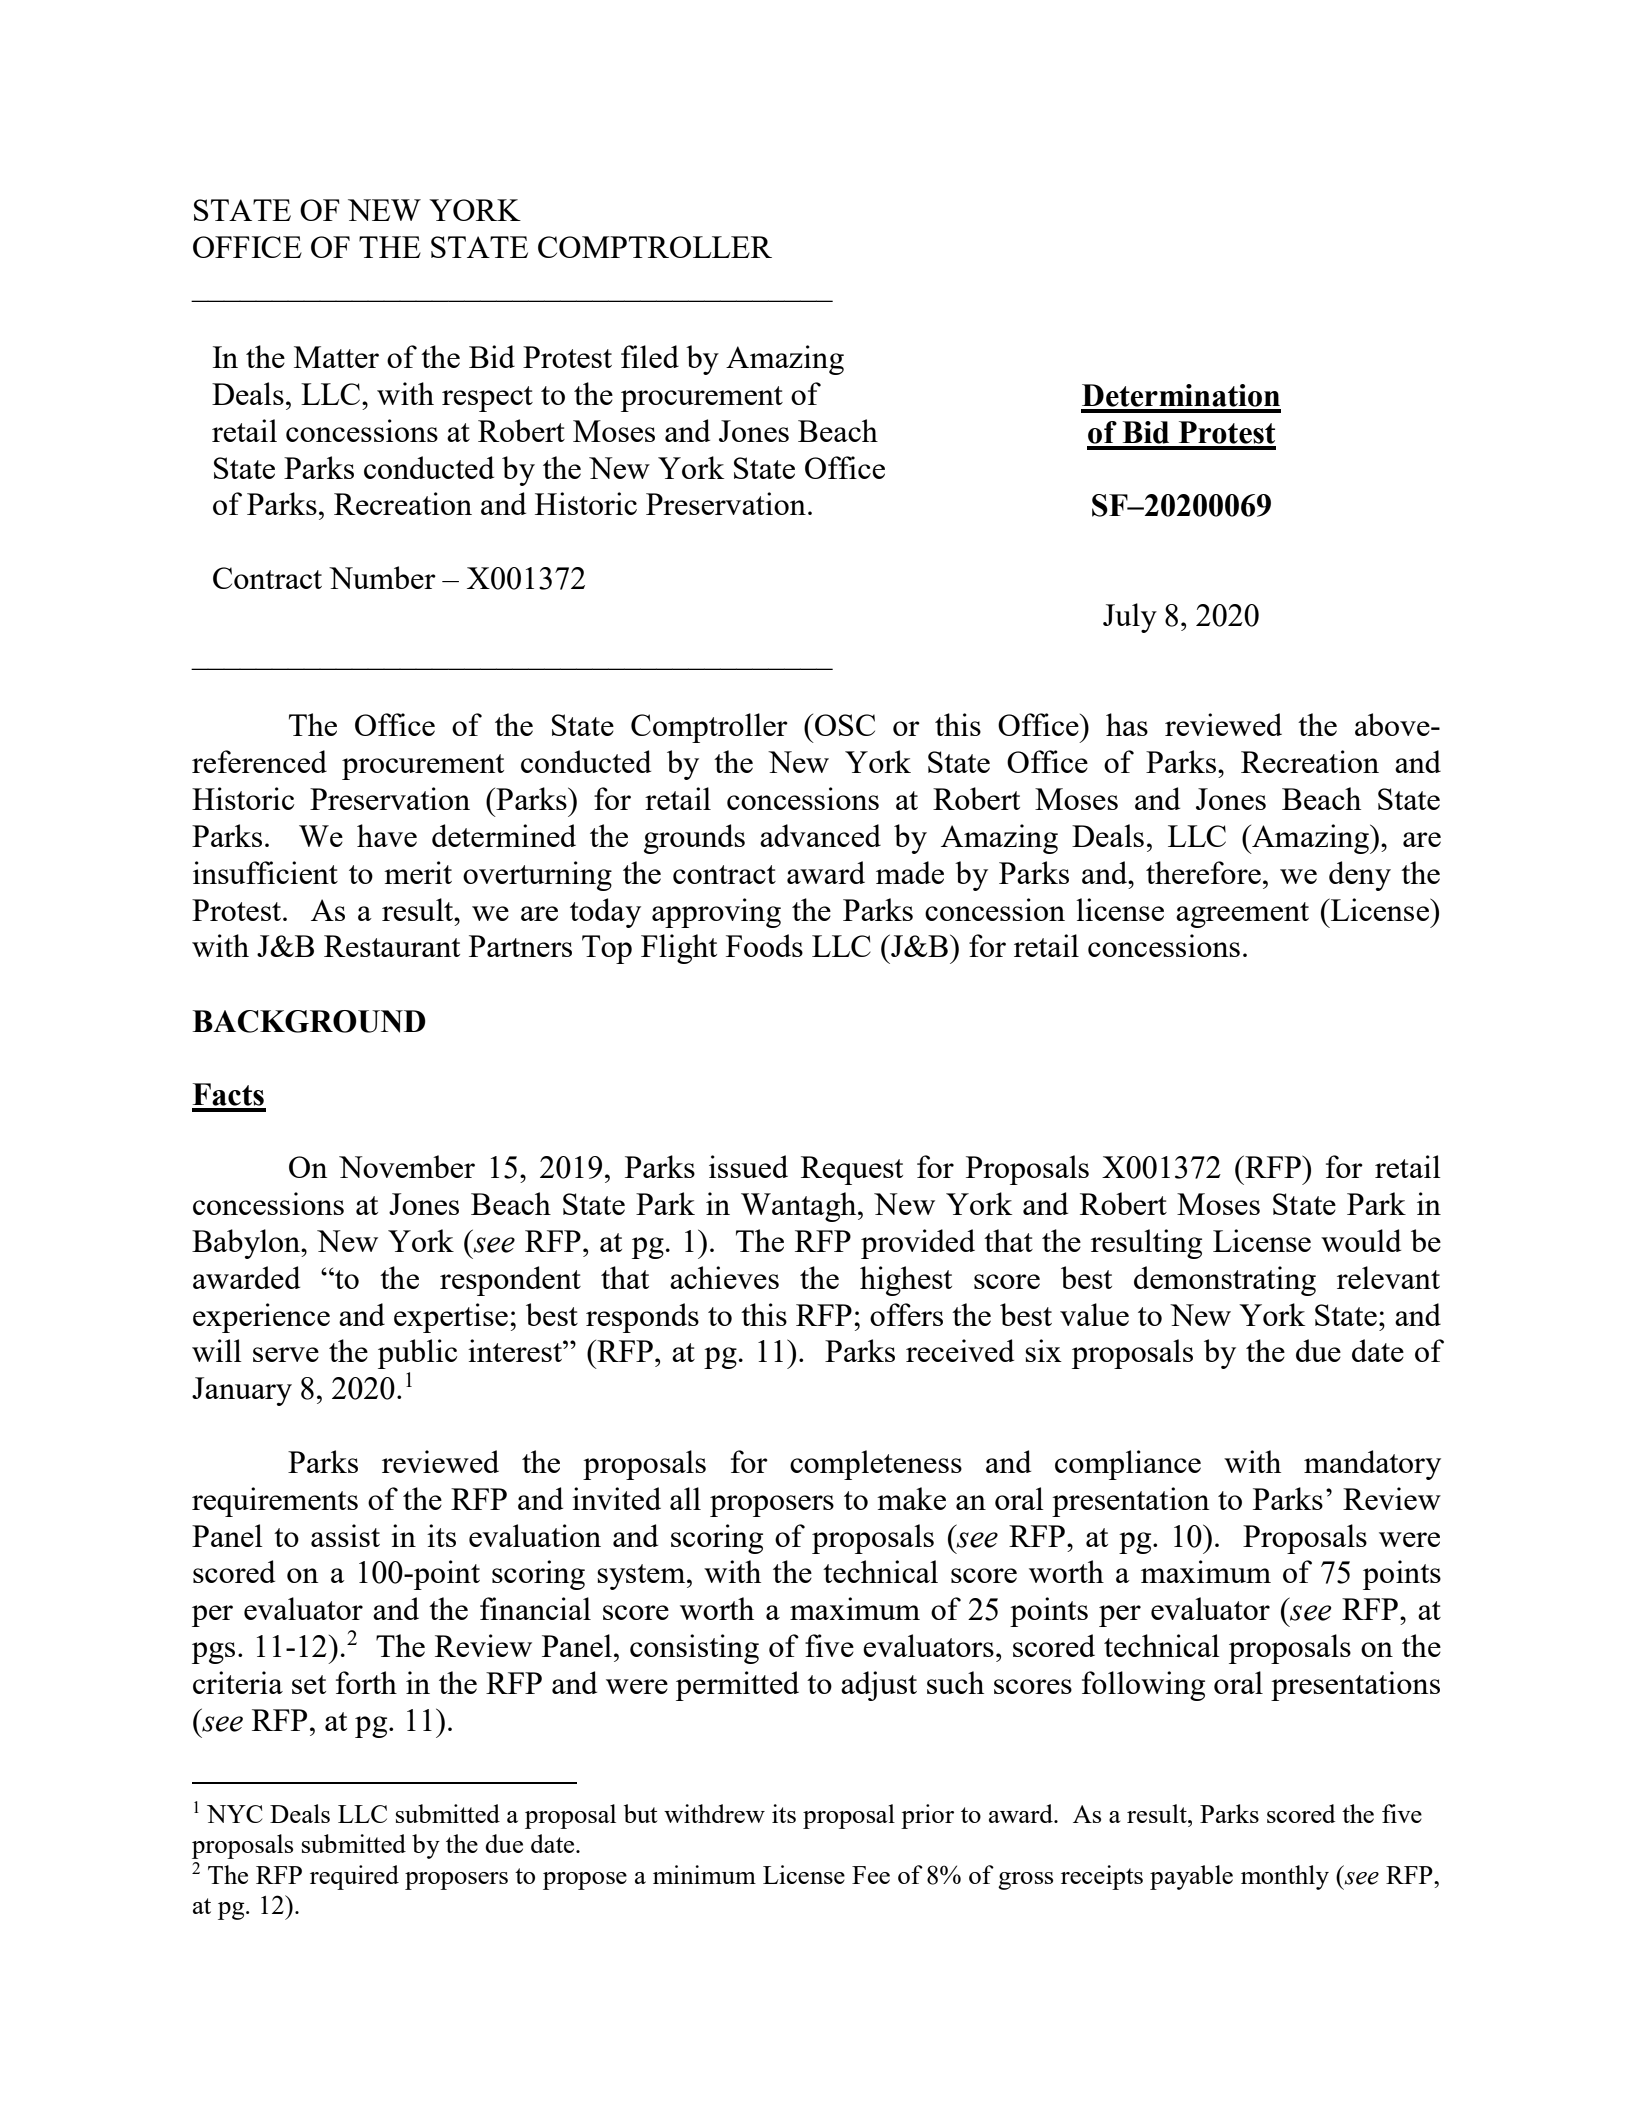 The image size is (1633, 2113). Describe the element at coordinates (336, 357) in the image. I see `Matter` at that location.
